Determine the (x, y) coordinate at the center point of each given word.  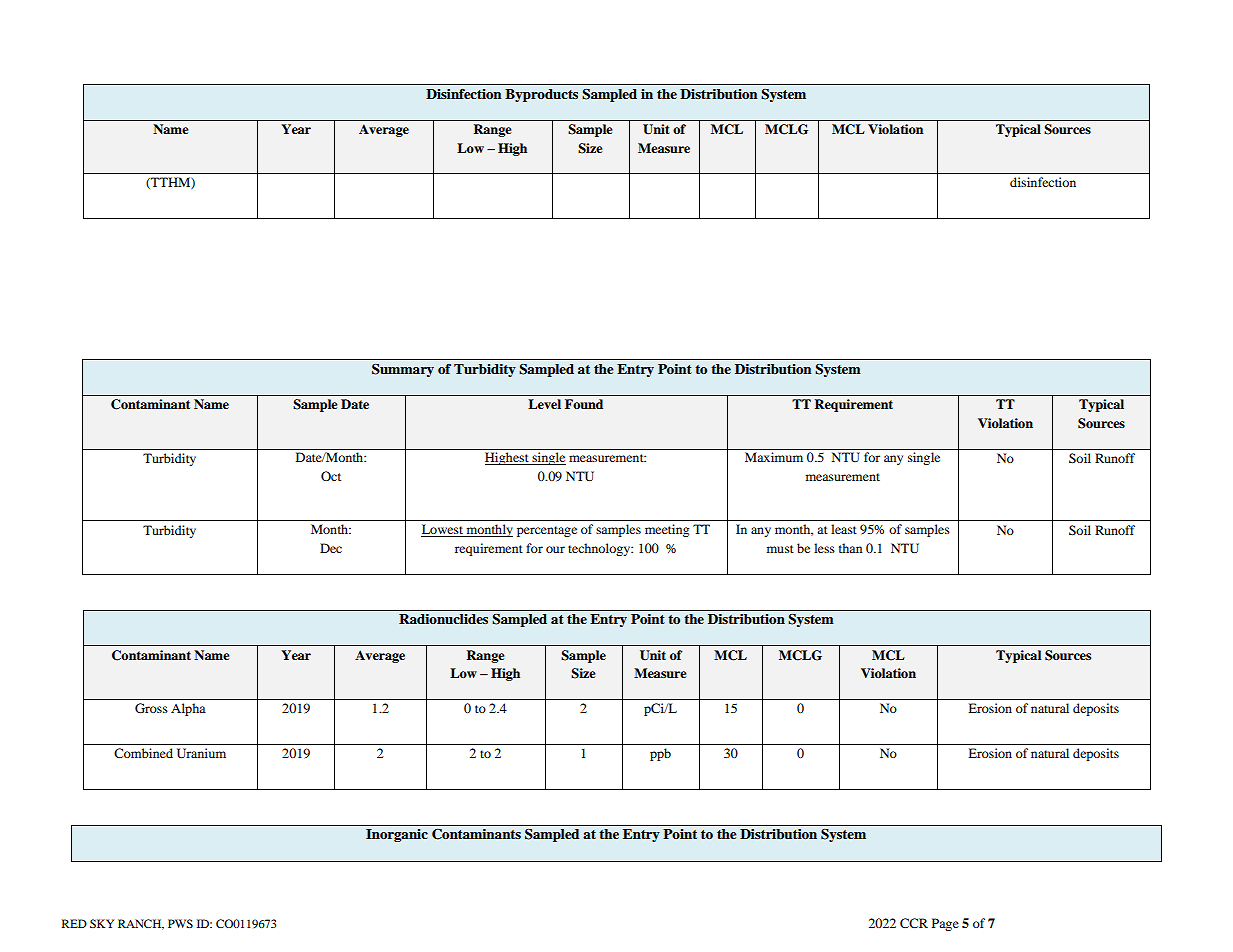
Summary (403, 370)
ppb (660, 754)
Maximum (774, 457)
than (850, 548)
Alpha (188, 709)
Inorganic (397, 835)
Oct (331, 476)
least (844, 529)
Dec (331, 548)
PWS (180, 923)
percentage (547, 531)
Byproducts (541, 95)
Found (584, 404)
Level (544, 404)
